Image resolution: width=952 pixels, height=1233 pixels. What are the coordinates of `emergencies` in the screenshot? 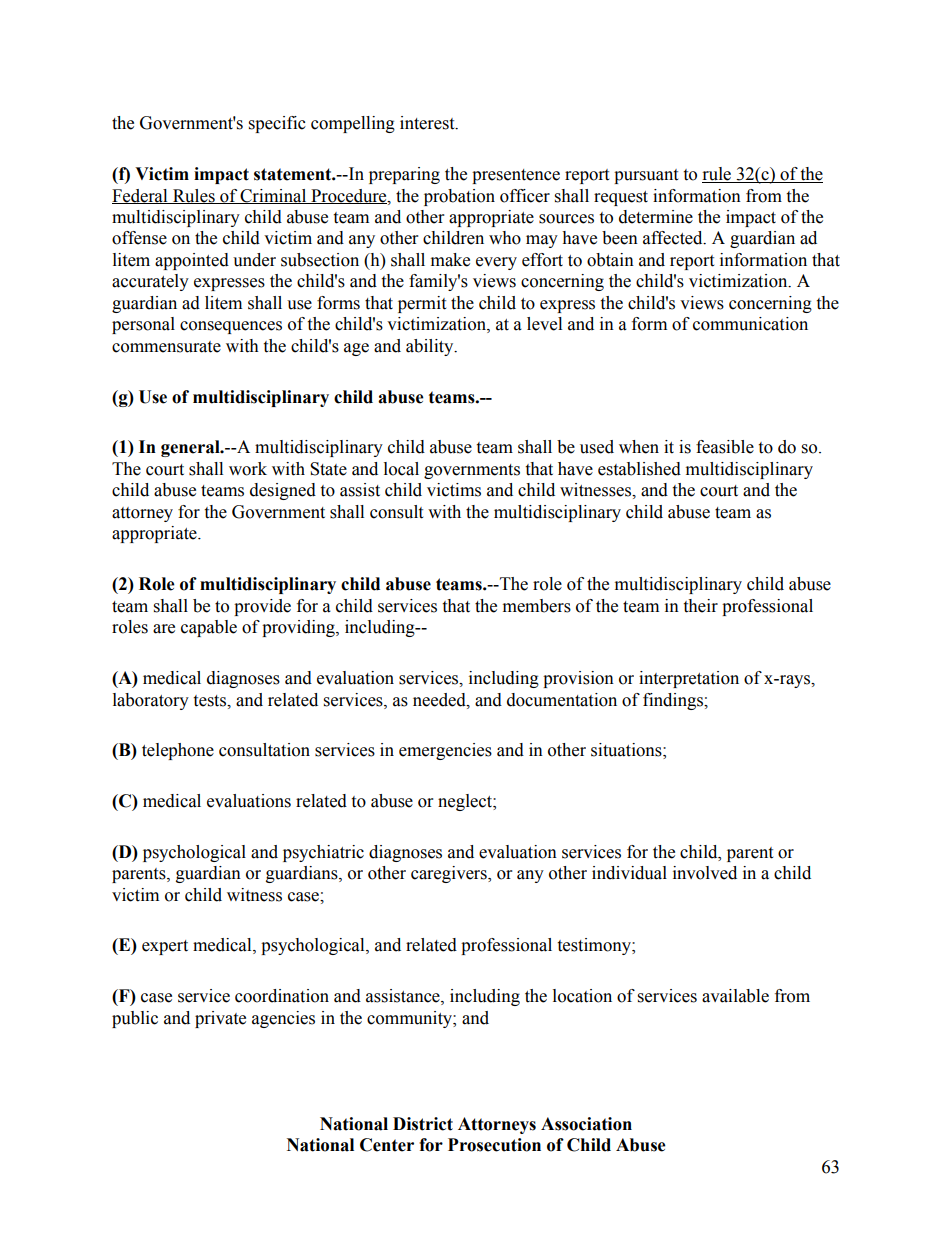 It's located at (445, 751).
